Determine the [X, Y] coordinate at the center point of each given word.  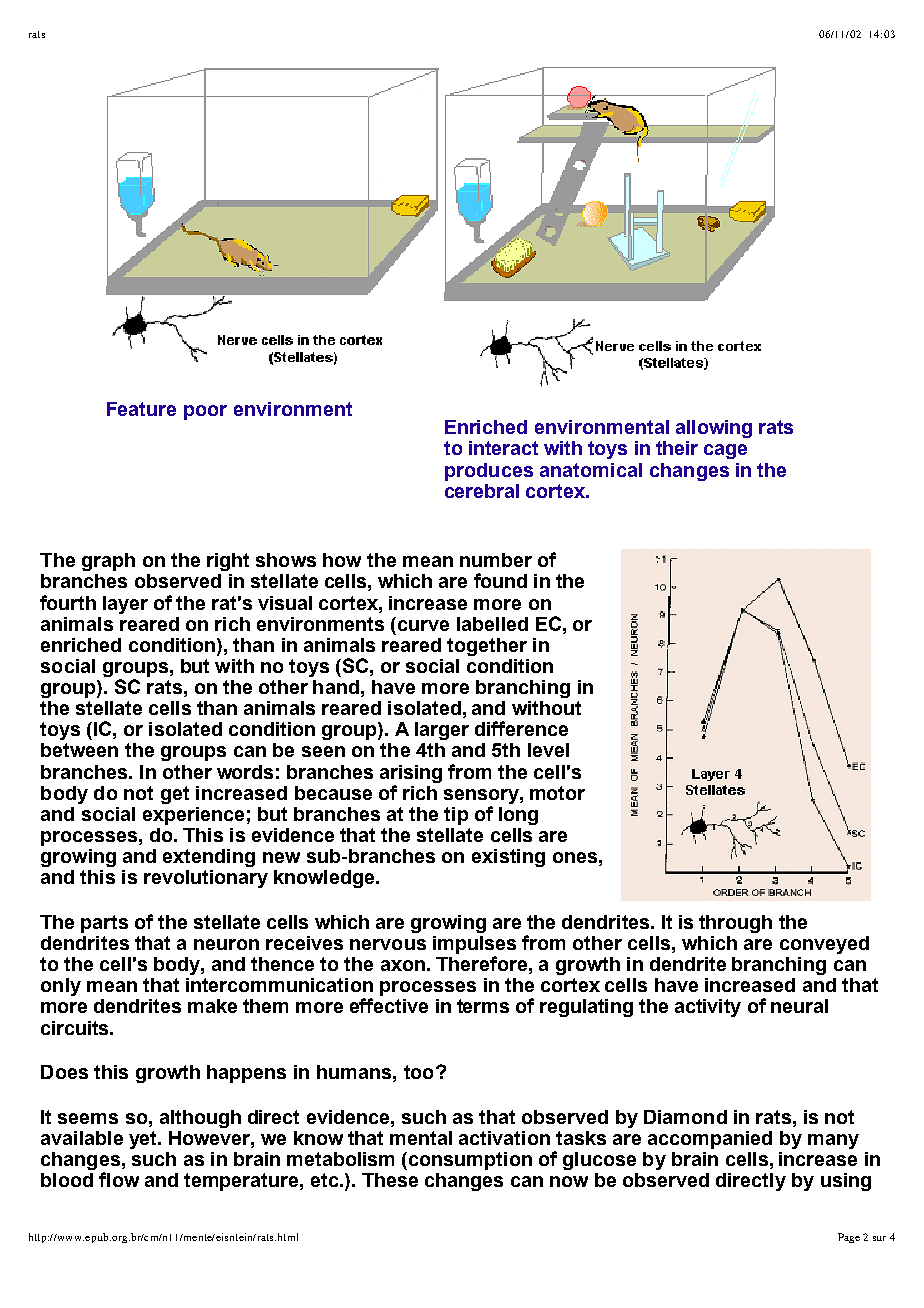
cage [725, 451]
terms [483, 1006]
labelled [492, 624]
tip [456, 816]
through [735, 924]
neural [799, 1006]
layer [125, 605]
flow [119, 1179]
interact [503, 448]
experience [193, 816]
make [212, 1006]
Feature [141, 409]
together [487, 647]
